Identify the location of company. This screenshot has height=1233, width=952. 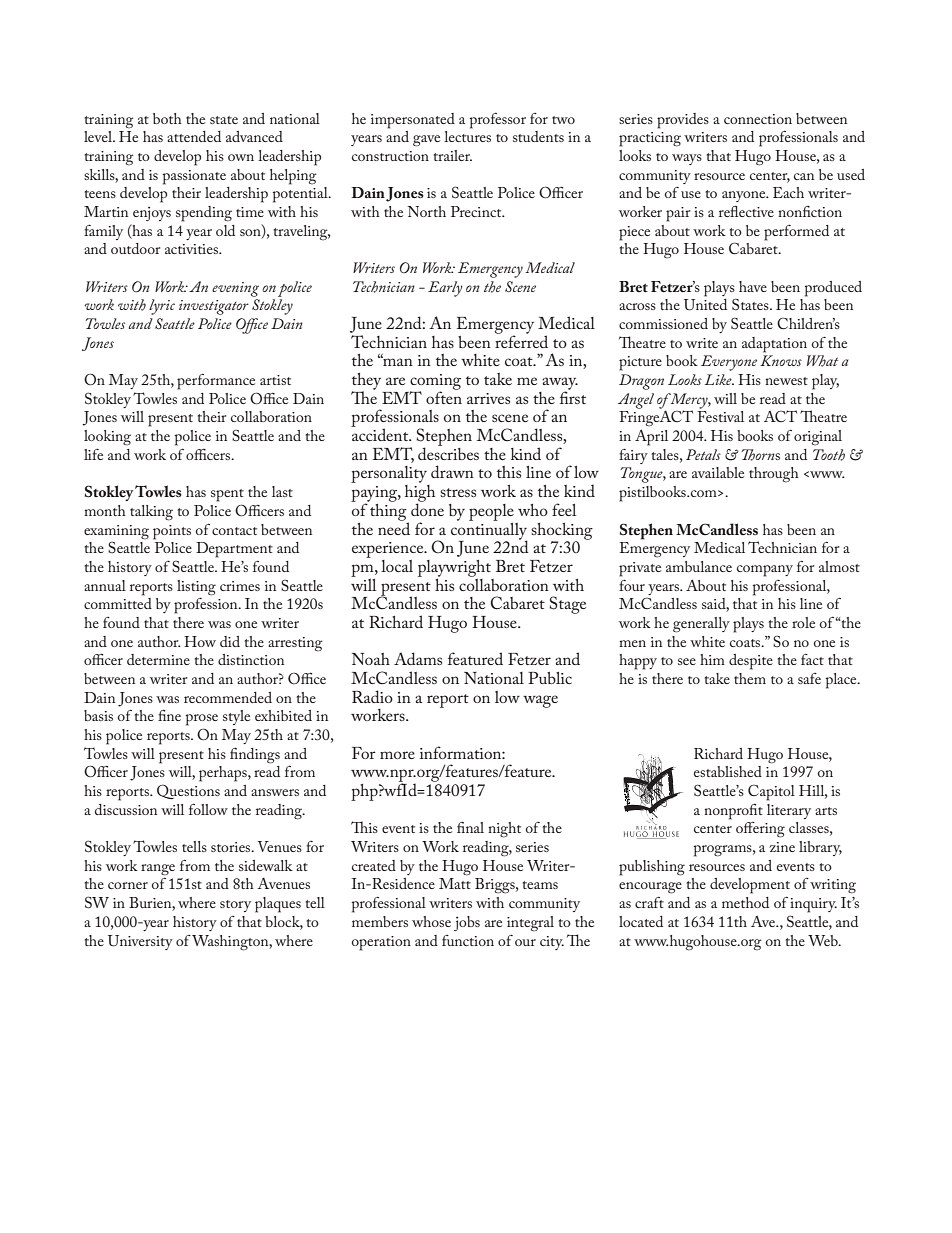
(765, 571).
